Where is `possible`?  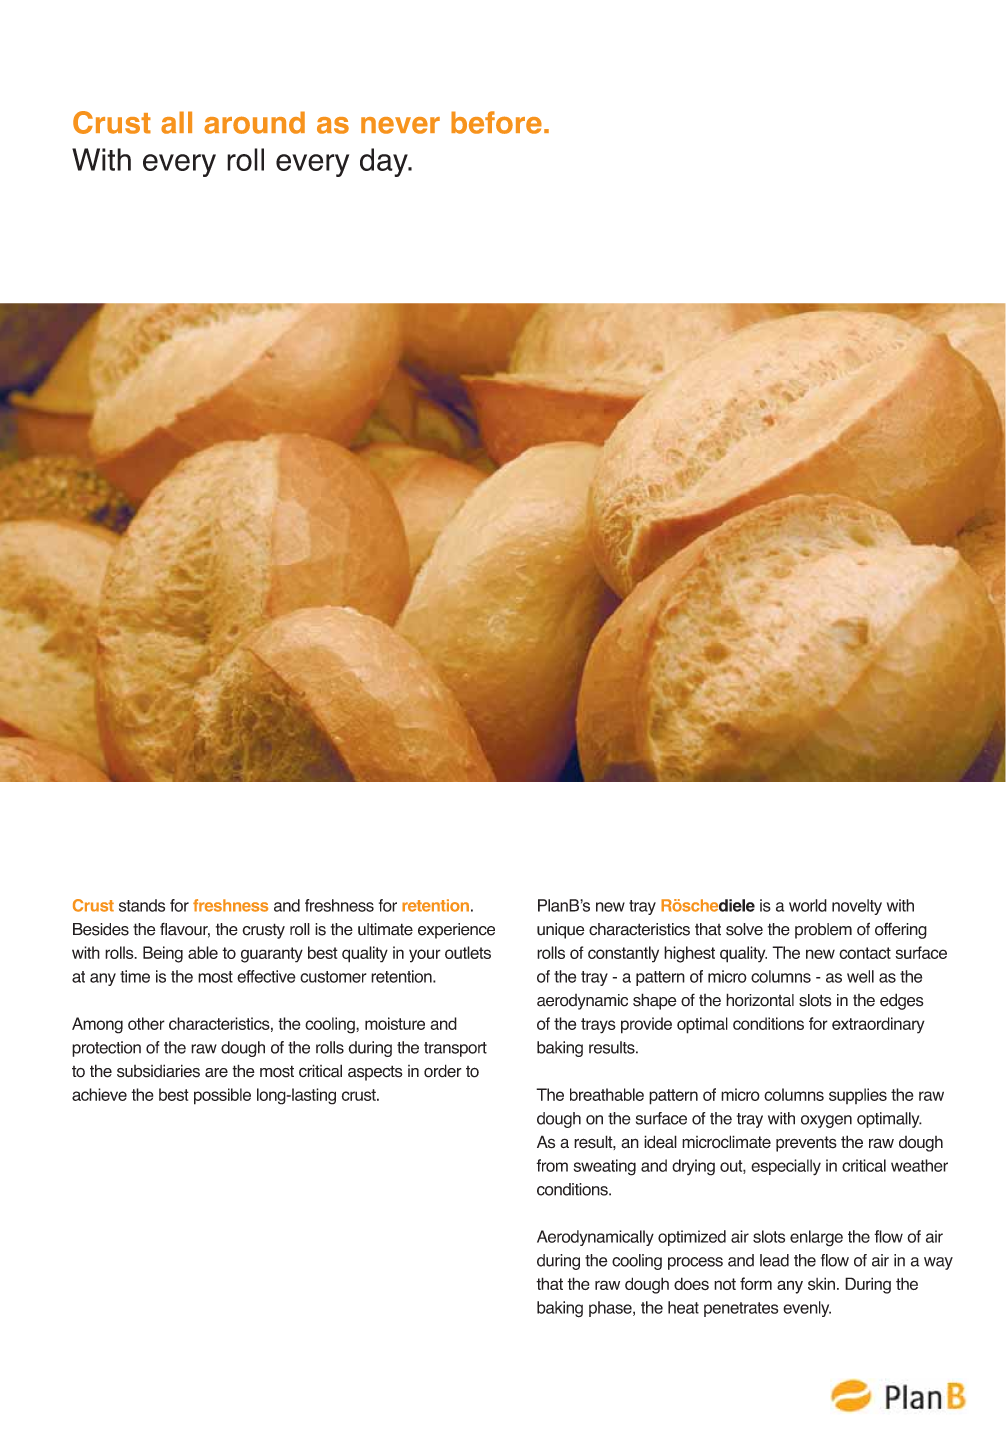
possible is located at coordinates (222, 1096).
